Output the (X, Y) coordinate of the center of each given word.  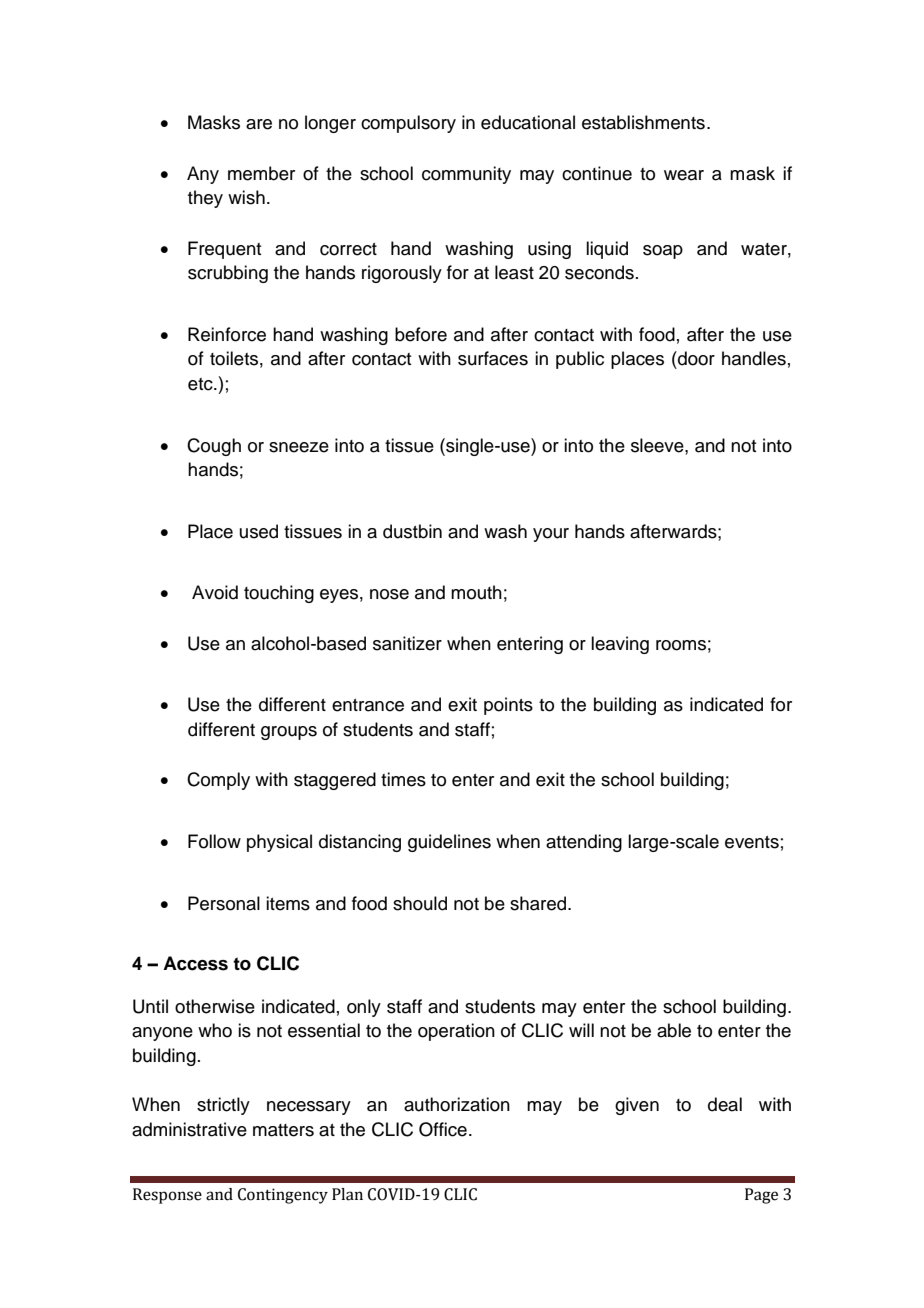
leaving (620, 645)
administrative (189, 1129)
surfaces (493, 358)
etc (201, 384)
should (420, 903)
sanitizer (407, 643)
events (752, 842)
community (466, 175)
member (261, 173)
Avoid (215, 592)
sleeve (658, 445)
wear (684, 175)
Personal (224, 903)
